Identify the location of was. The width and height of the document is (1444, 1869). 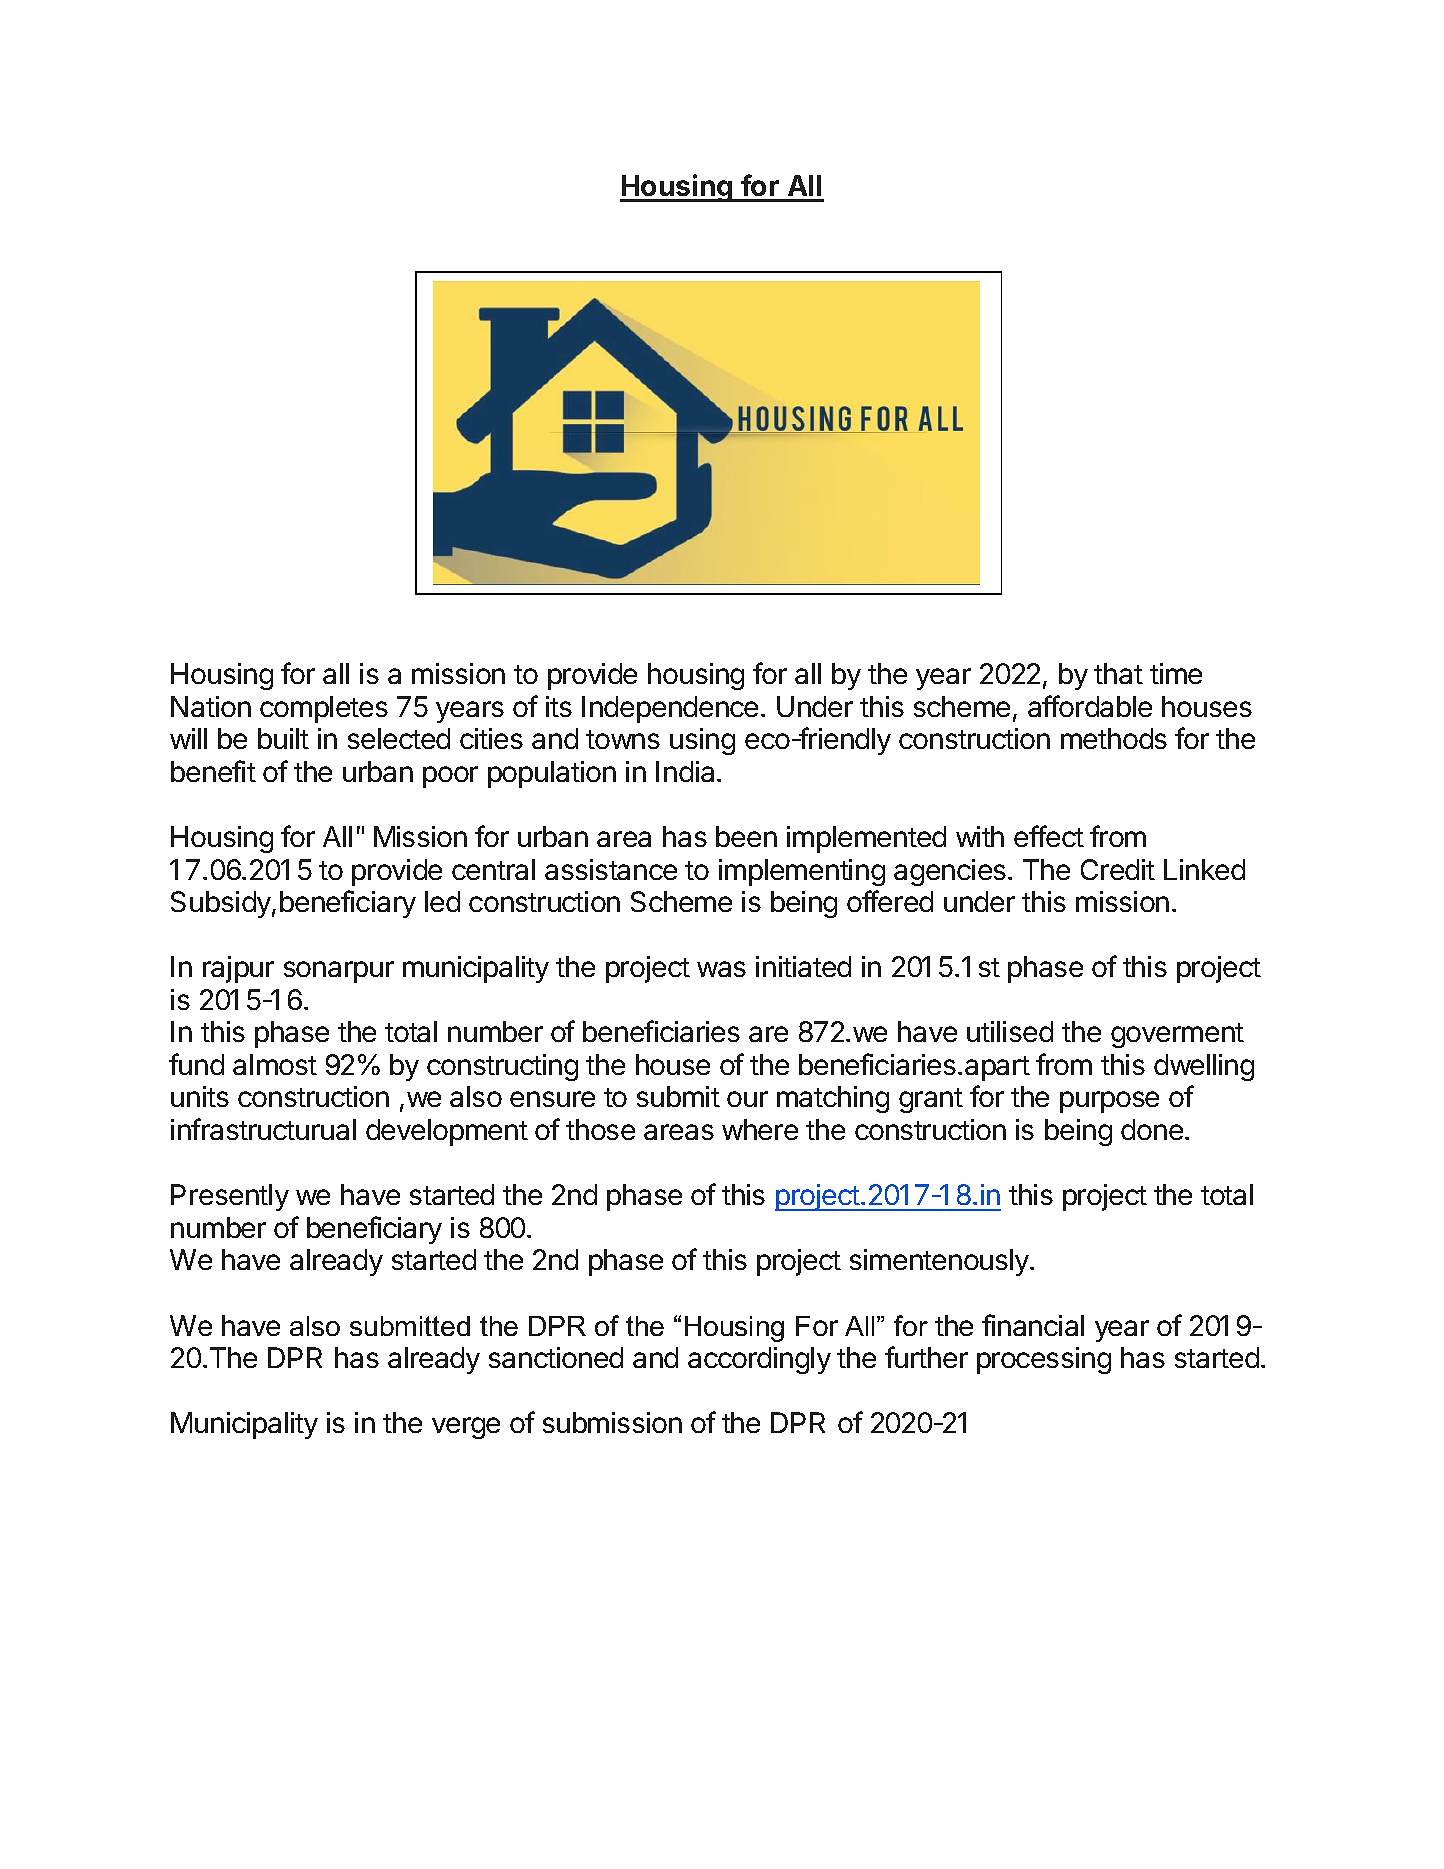
(721, 969).
